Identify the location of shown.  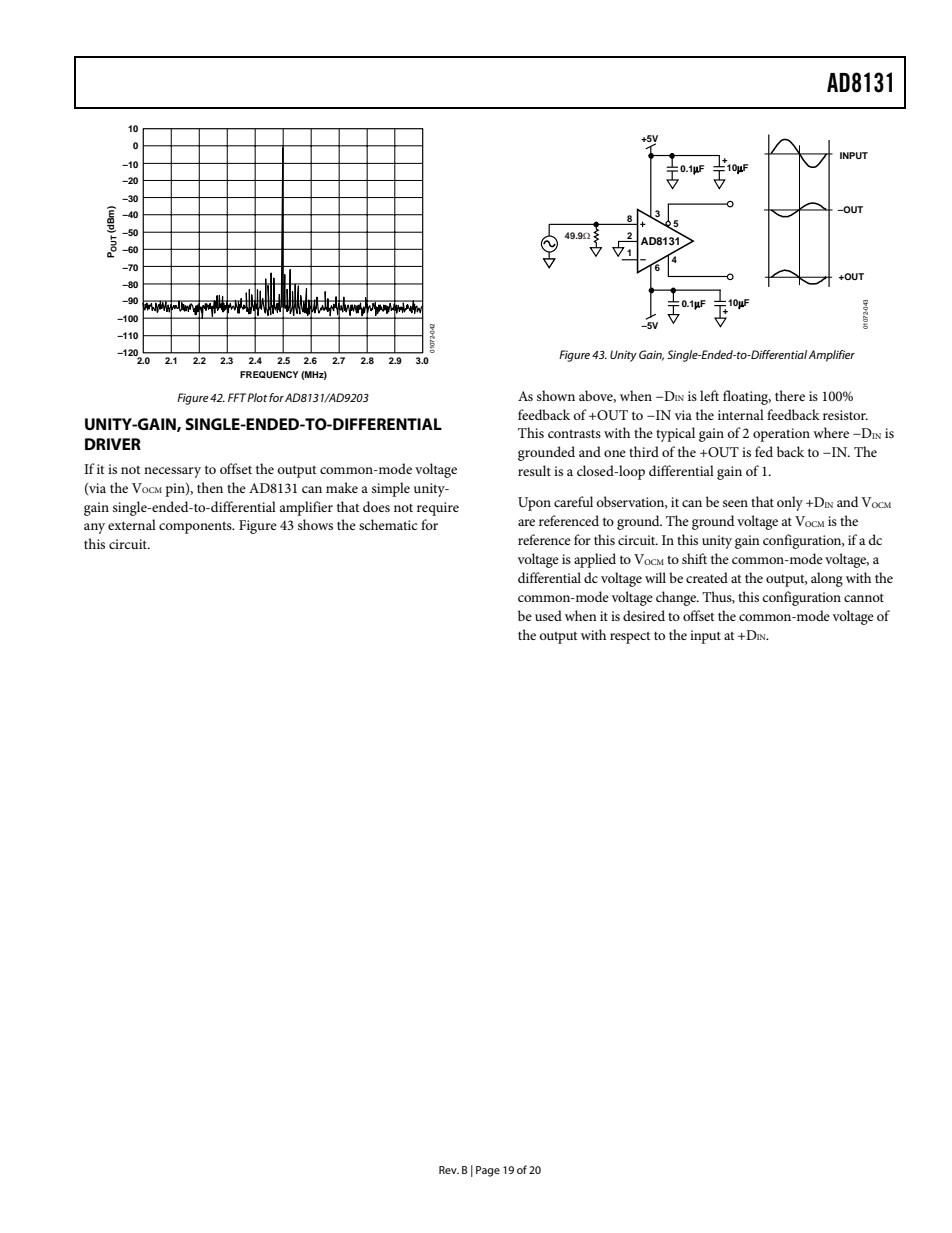
(556, 395).
